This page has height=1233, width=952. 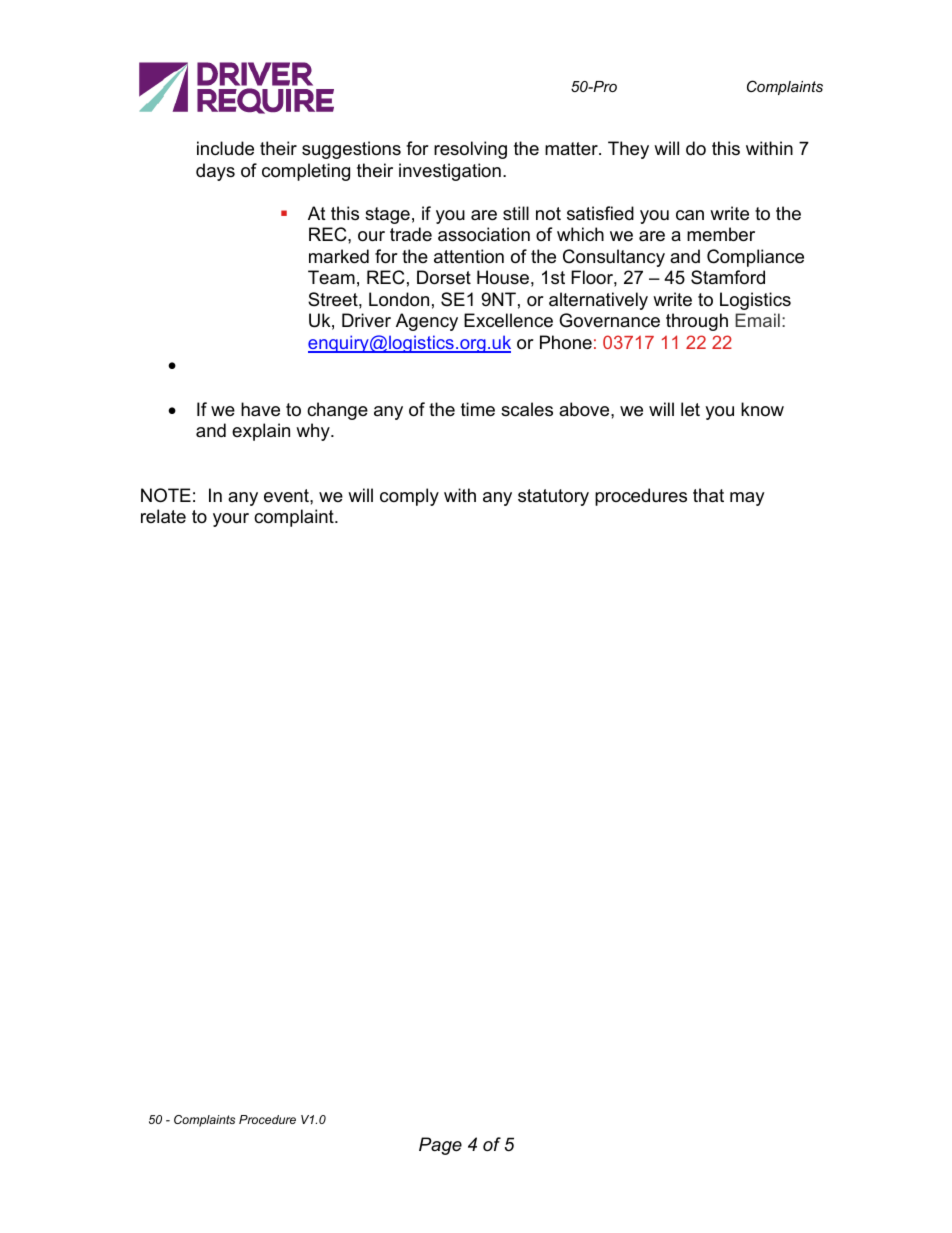 What do you see at coordinates (690, 215) in the page?
I see `can` at bounding box center [690, 215].
